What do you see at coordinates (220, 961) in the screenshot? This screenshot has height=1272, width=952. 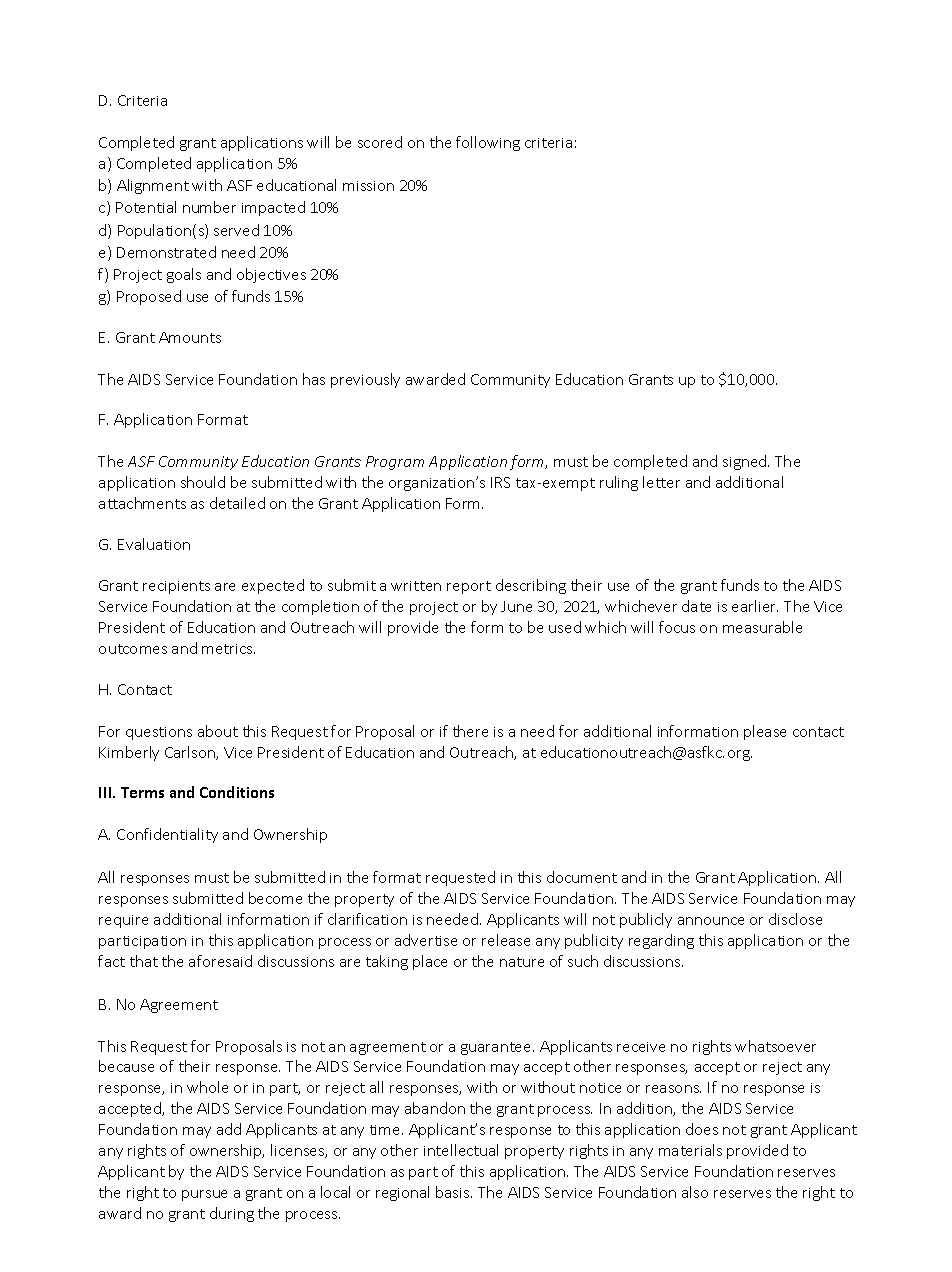 I see `aforesaid` at bounding box center [220, 961].
